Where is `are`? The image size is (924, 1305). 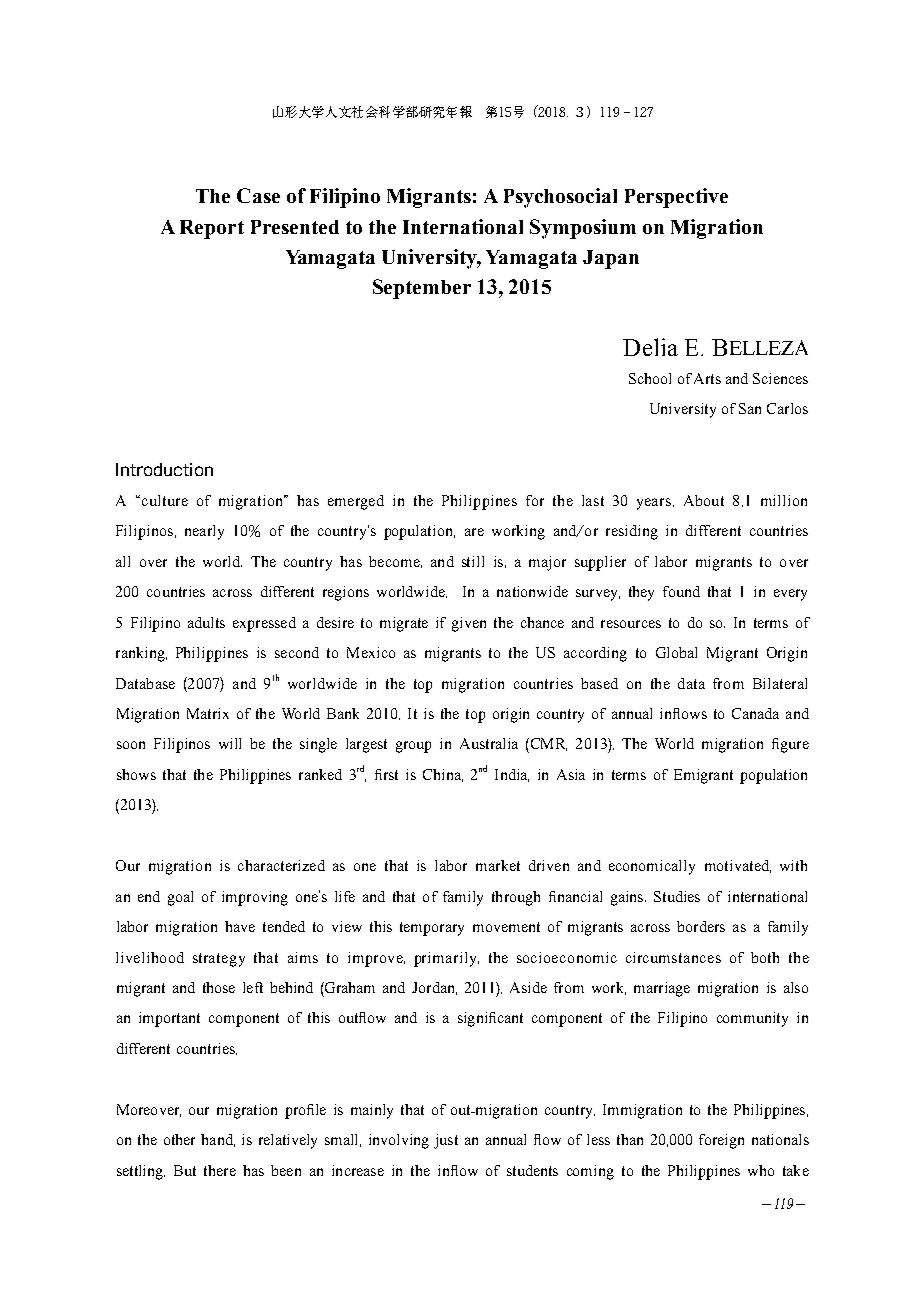 are is located at coordinates (474, 532).
